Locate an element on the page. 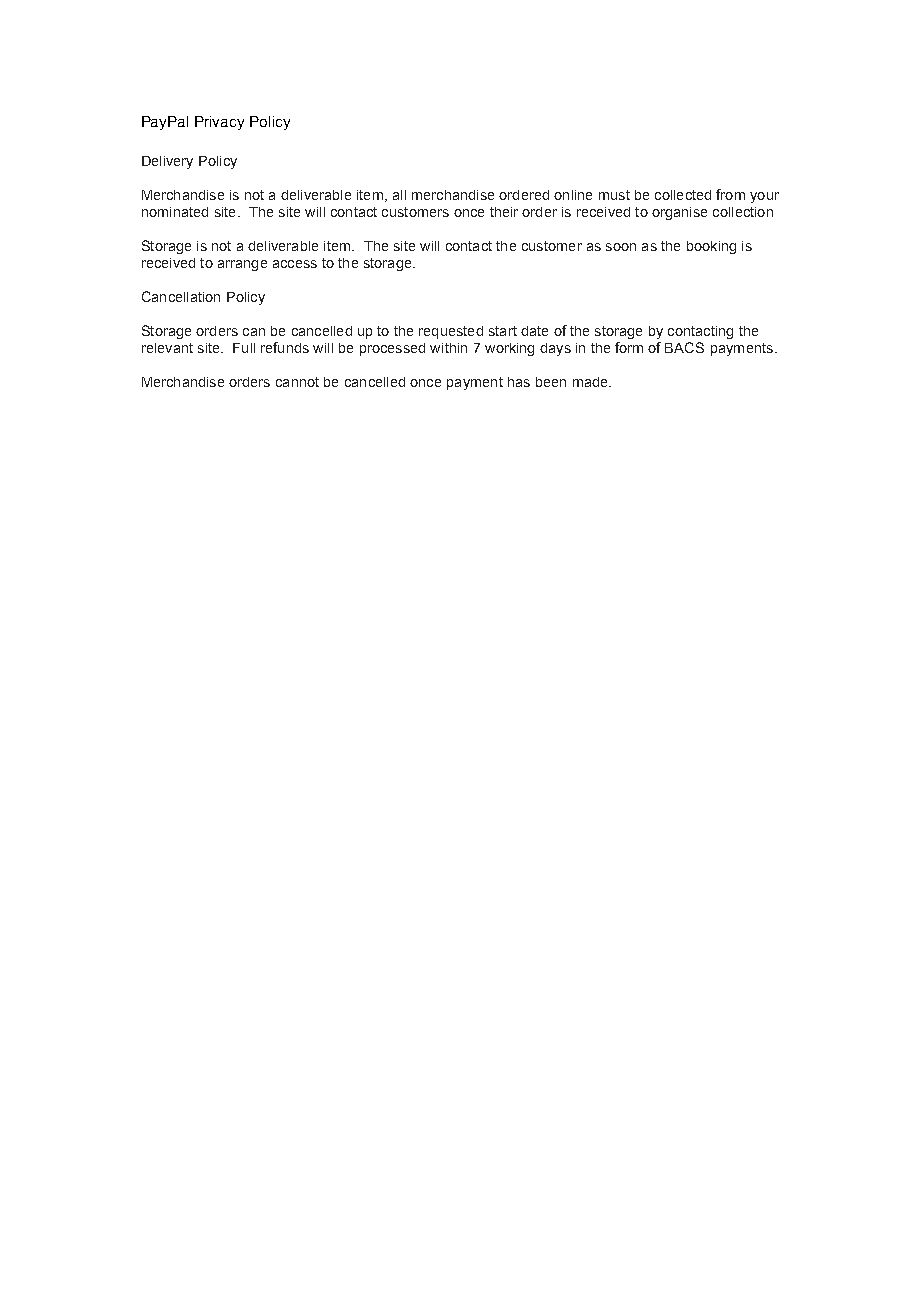  arrange is located at coordinates (242, 265).
